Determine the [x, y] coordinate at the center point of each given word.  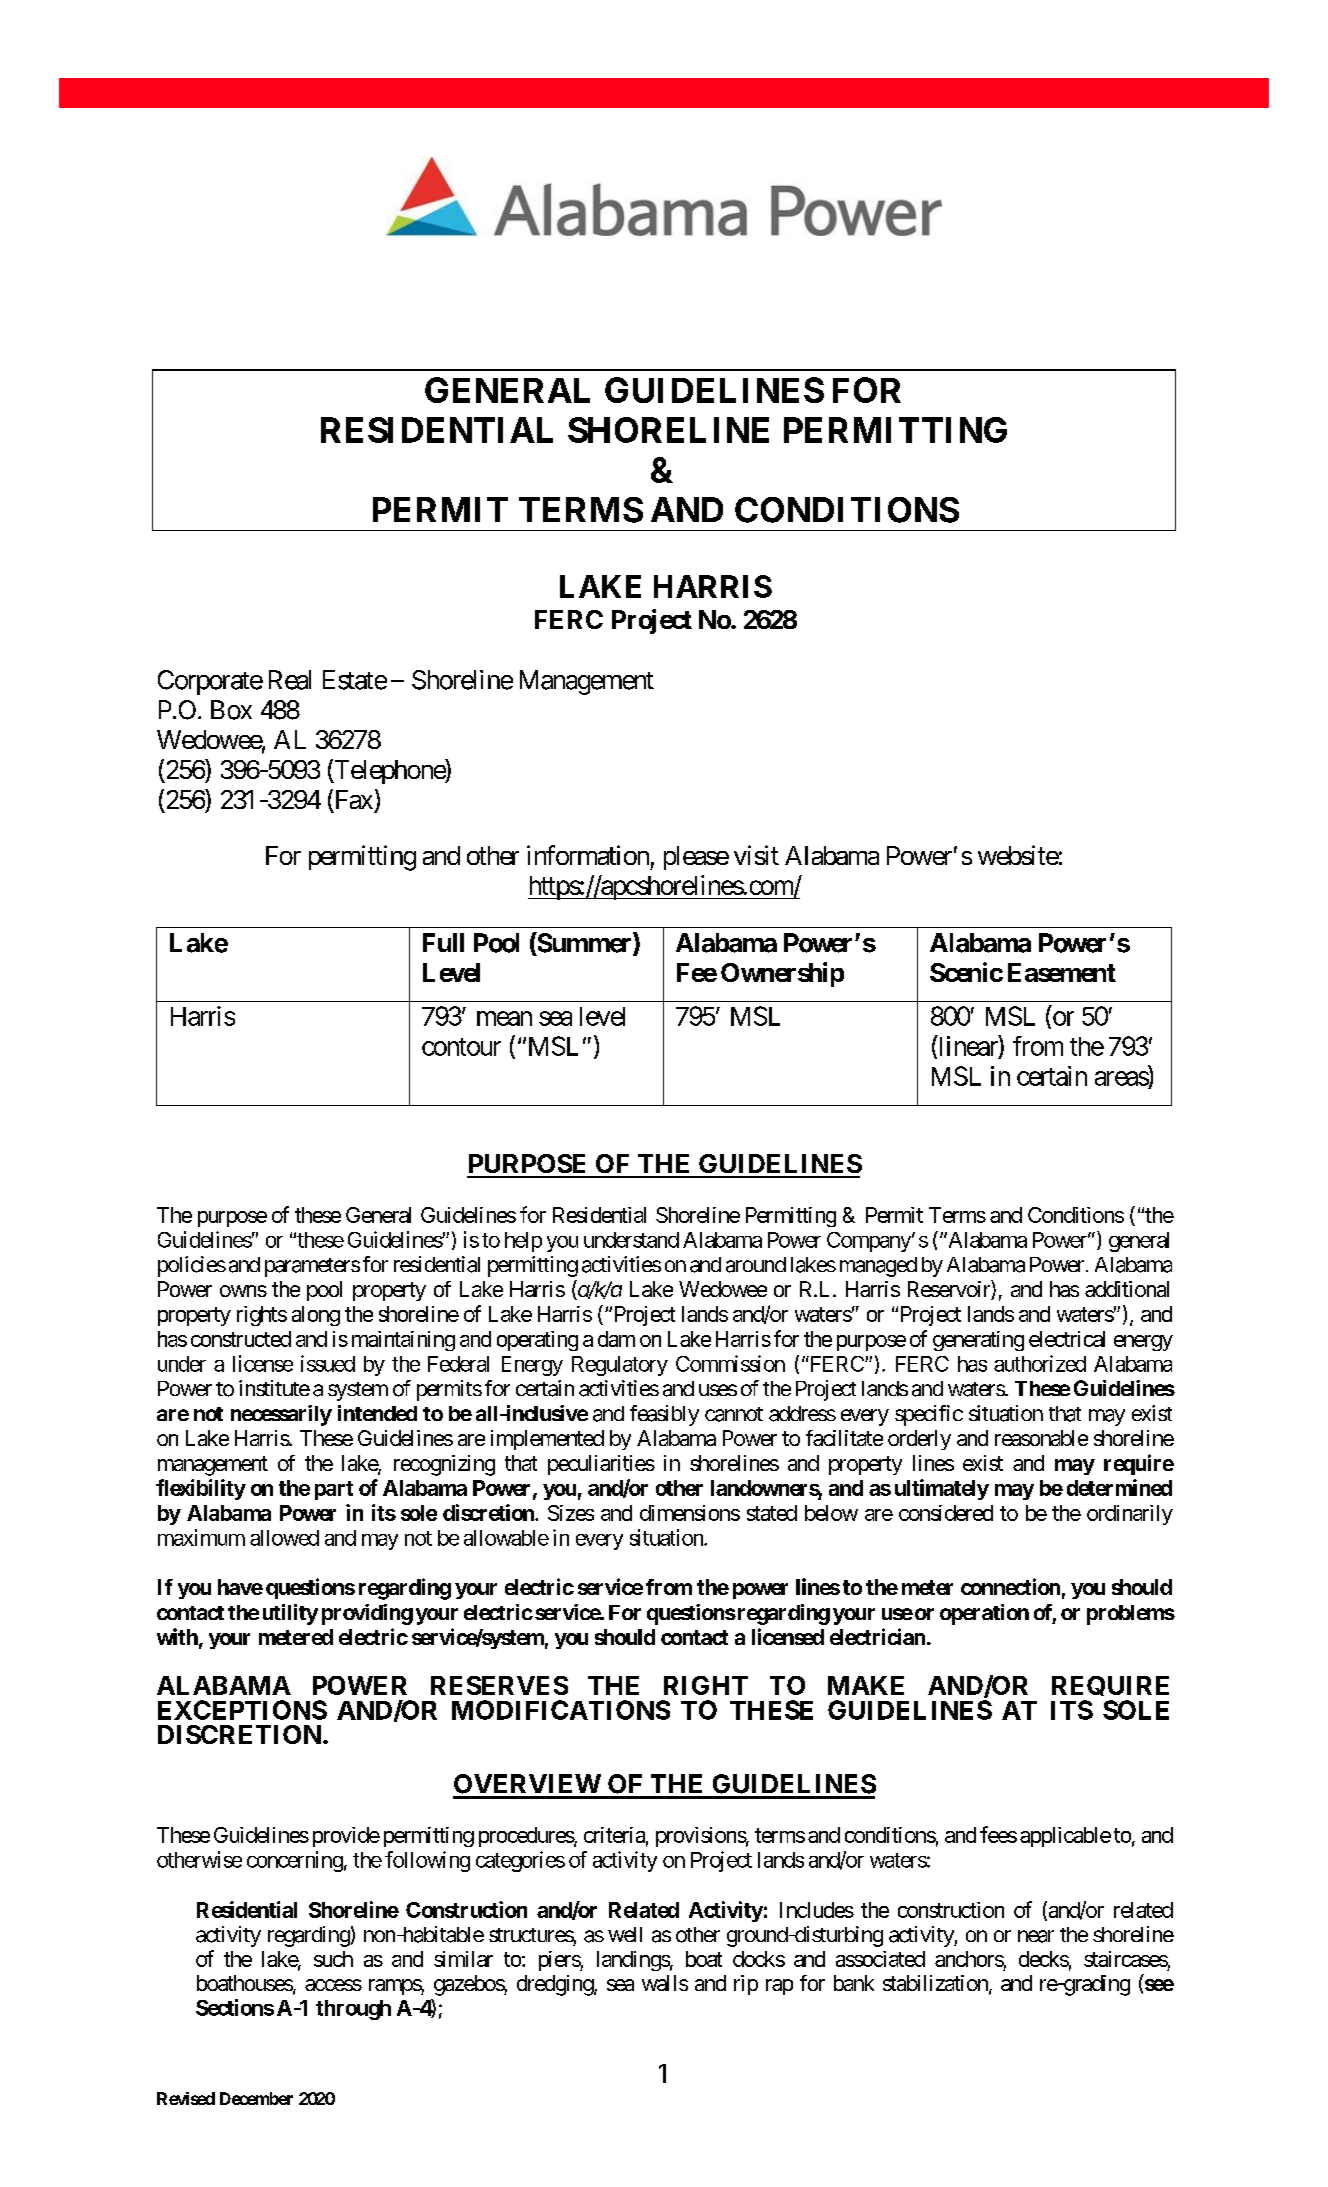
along [316, 1316]
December [256, 2098]
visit [756, 855]
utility [290, 1614]
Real [290, 680]
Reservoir [950, 1290]
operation [984, 1614]
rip [746, 1985]
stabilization [936, 1984]
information [588, 855]
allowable [506, 1538]
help [523, 1242]
